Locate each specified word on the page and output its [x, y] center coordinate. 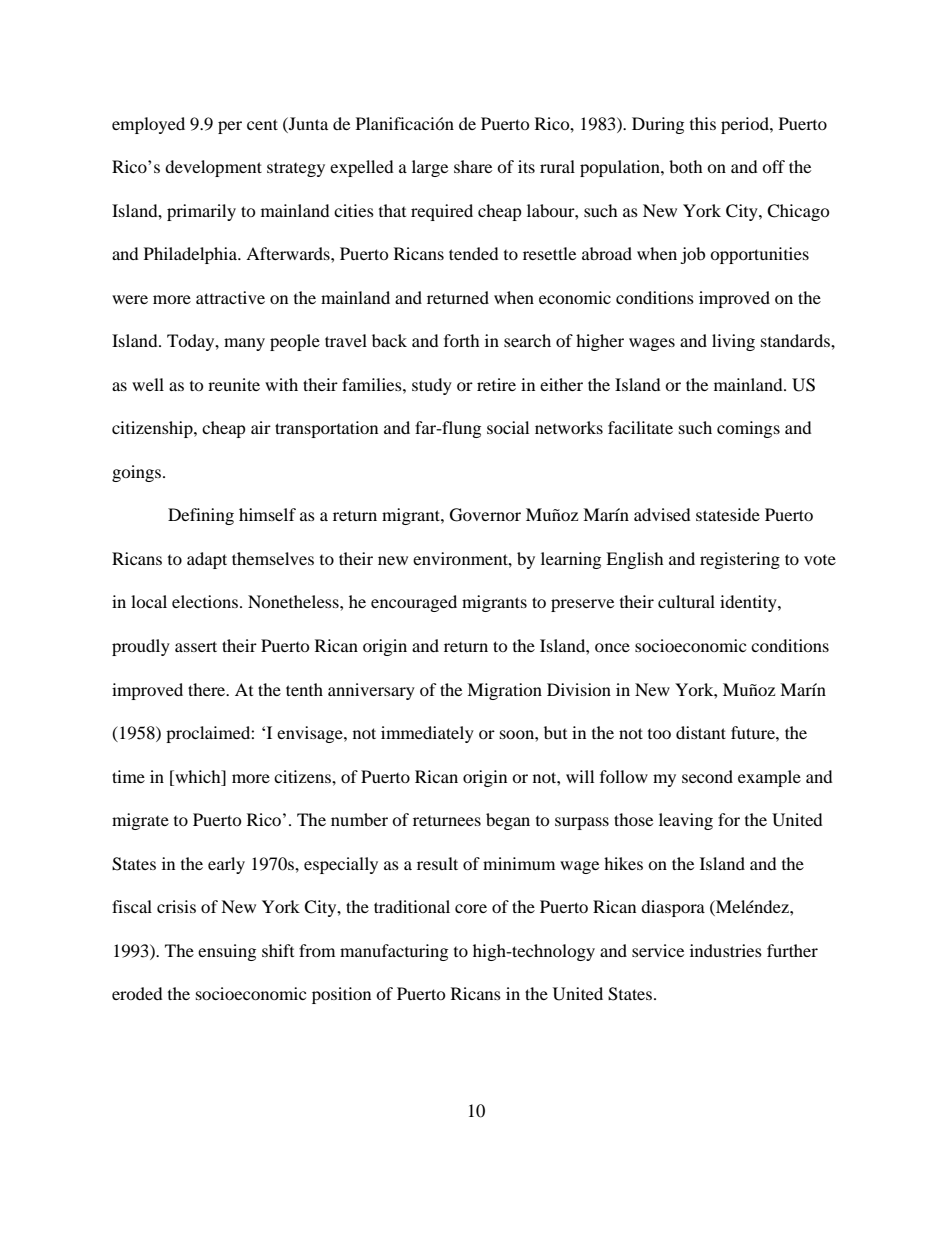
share [473, 166]
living [733, 342]
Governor [485, 515]
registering [740, 560]
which [198, 776]
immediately [427, 734]
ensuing [227, 952]
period [746, 125]
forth [462, 340]
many [244, 344]
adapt [207, 560]
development [213, 168]
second [707, 776]
